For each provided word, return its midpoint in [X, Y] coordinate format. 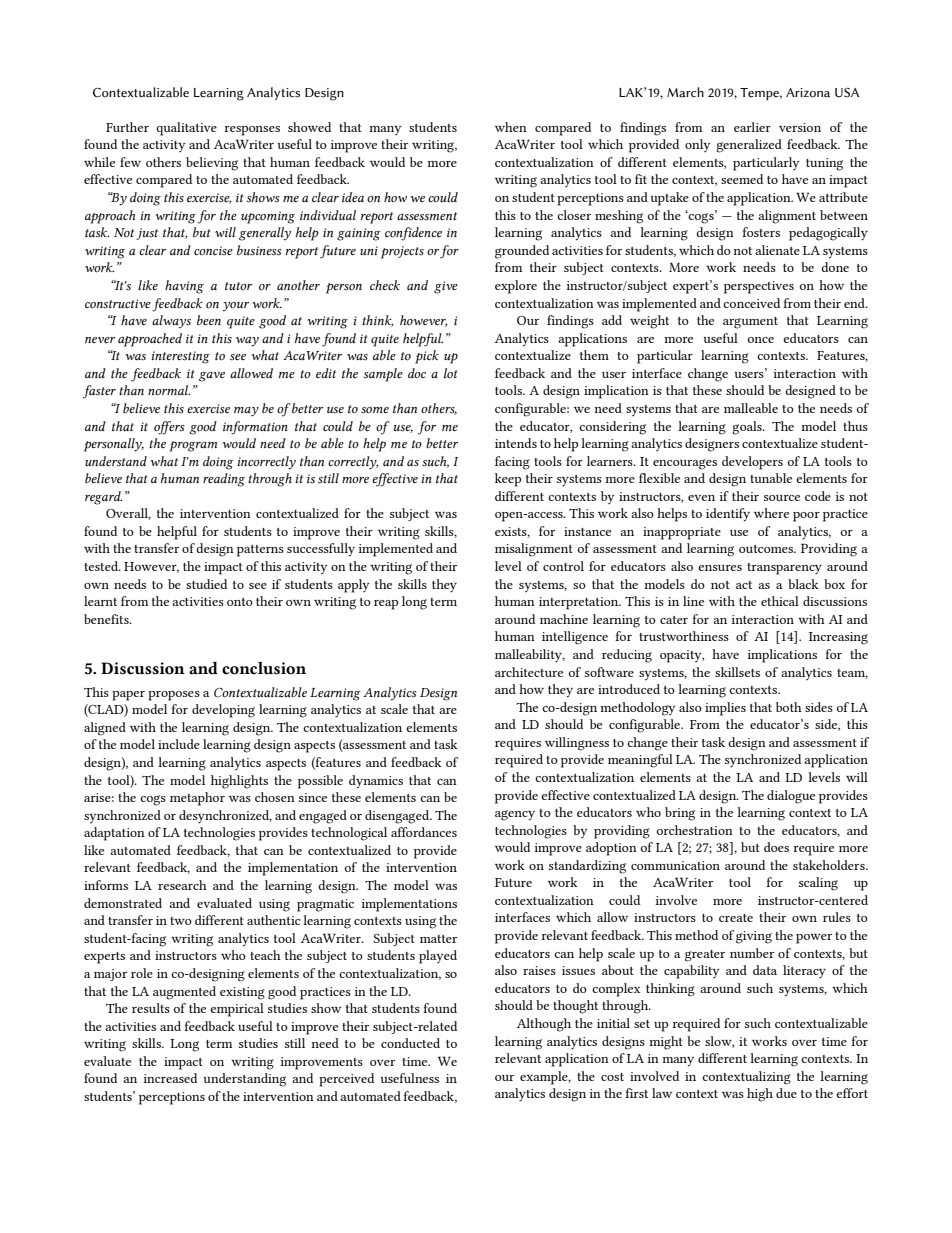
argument [750, 323]
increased [170, 1078]
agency [515, 815]
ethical [780, 601]
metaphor [197, 799]
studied [206, 584]
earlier [752, 127]
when [511, 127]
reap [386, 605]
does [776, 847]
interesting [180, 357]
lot [451, 373]
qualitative [186, 129]
